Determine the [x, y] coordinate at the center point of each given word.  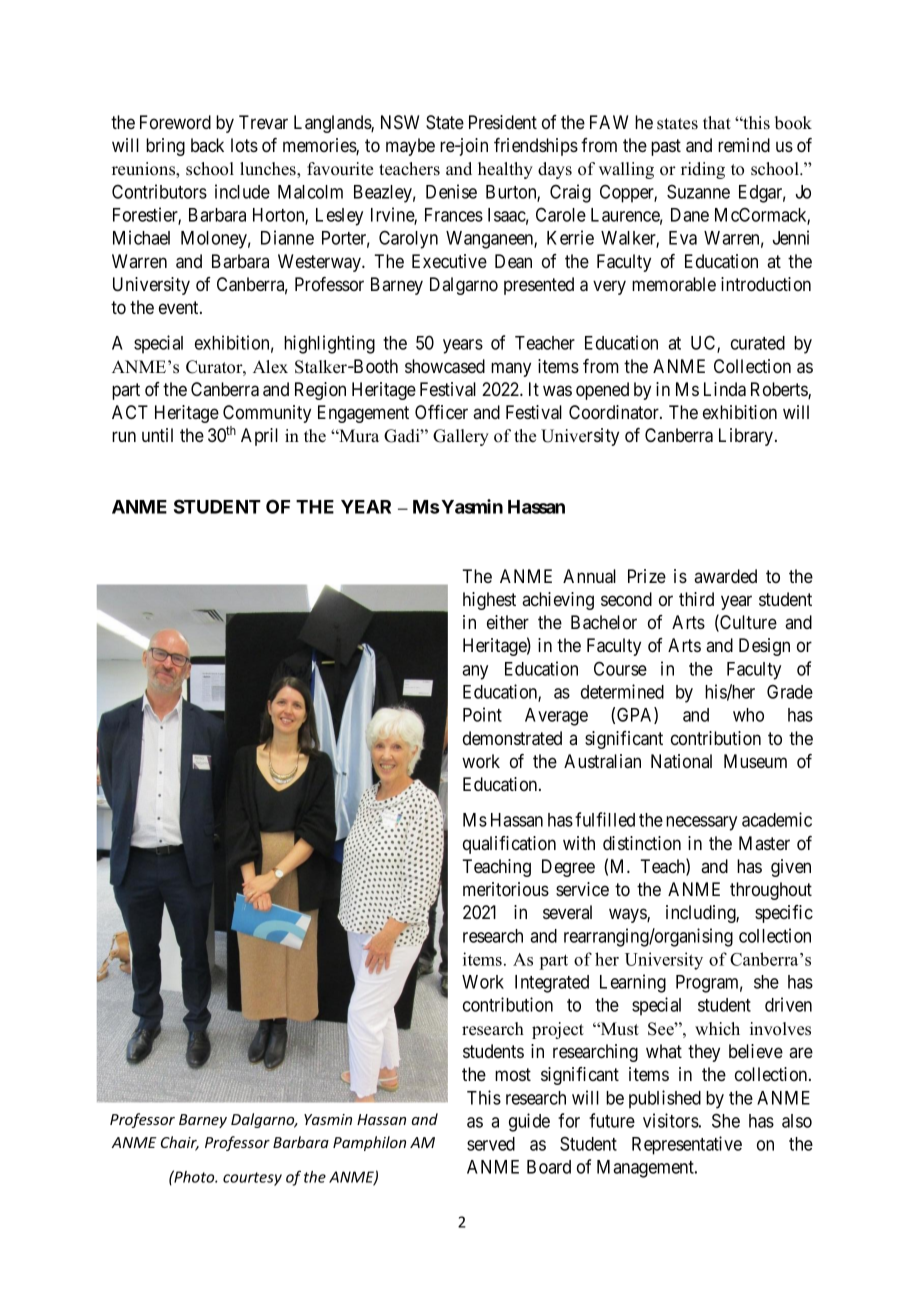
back [207, 145]
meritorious [506, 889]
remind [744, 145]
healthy [505, 170]
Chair [180, 1143]
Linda [725, 389]
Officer [441, 412]
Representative [687, 1145]
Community [267, 414]
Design [764, 647]
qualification [509, 845]
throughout [771, 891]
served [491, 1144]
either [508, 622]
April [259, 437]
